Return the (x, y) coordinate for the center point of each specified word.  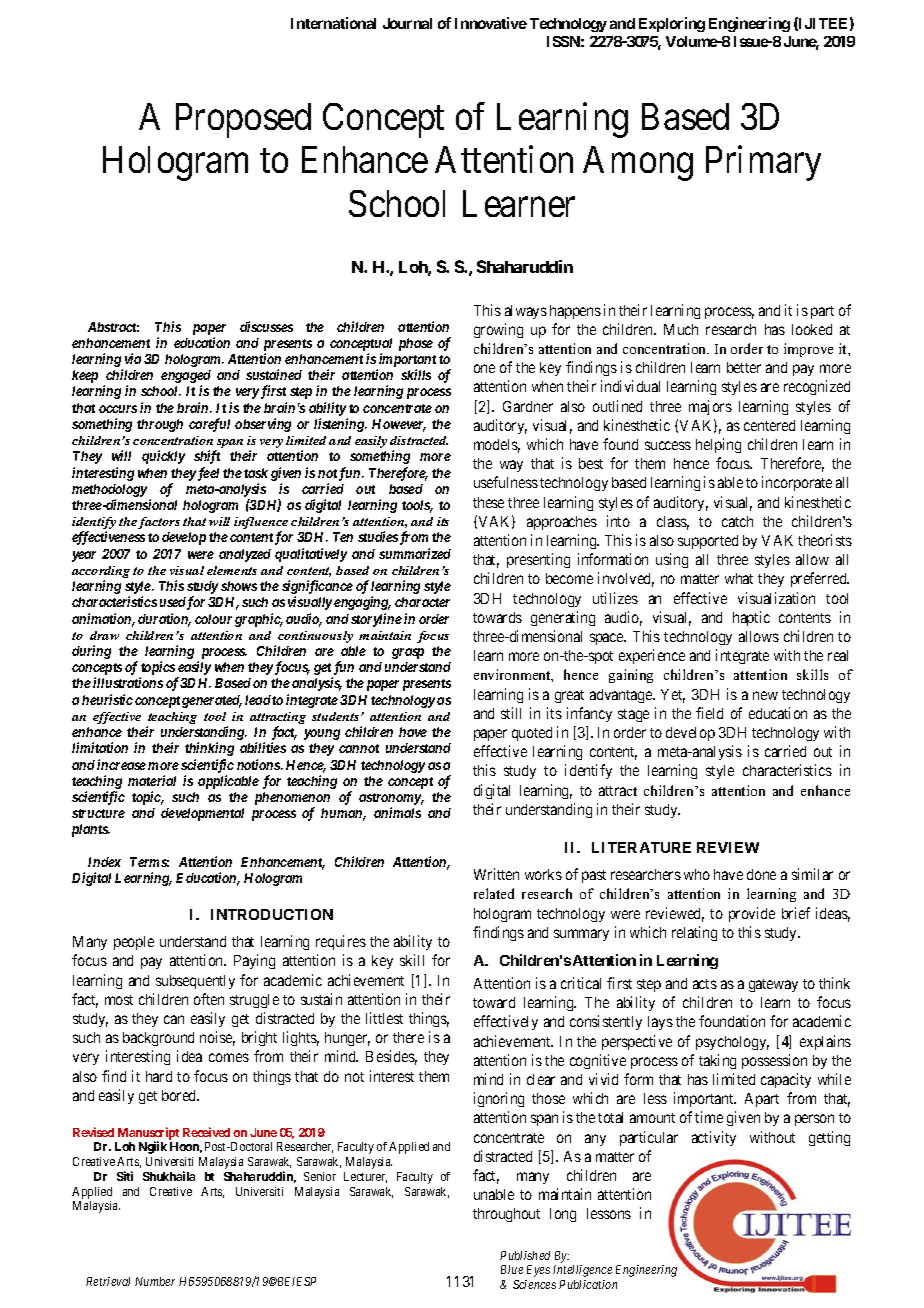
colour (213, 619)
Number (155, 1281)
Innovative (491, 23)
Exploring (672, 24)
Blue (512, 1269)
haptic (751, 618)
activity (714, 1138)
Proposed (243, 120)
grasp (408, 653)
